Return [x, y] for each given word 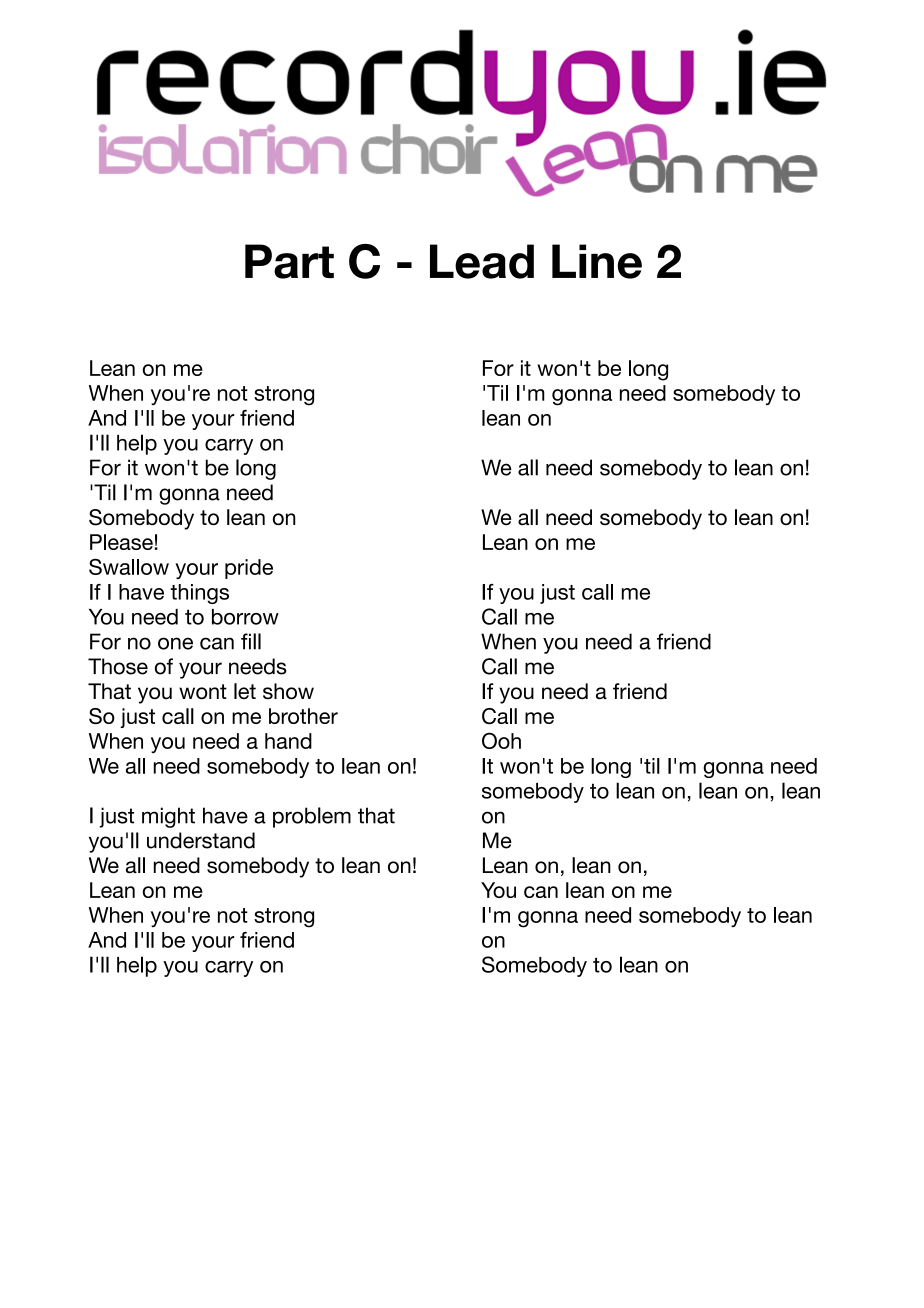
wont [203, 692]
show [288, 691]
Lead [482, 261]
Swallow [129, 566]
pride [249, 569]
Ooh [501, 740]
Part [289, 261]
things [199, 594]
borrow [245, 617]
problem [312, 817]
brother [303, 716]
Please [121, 542]
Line [597, 261]
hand [288, 741]
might [168, 817]
